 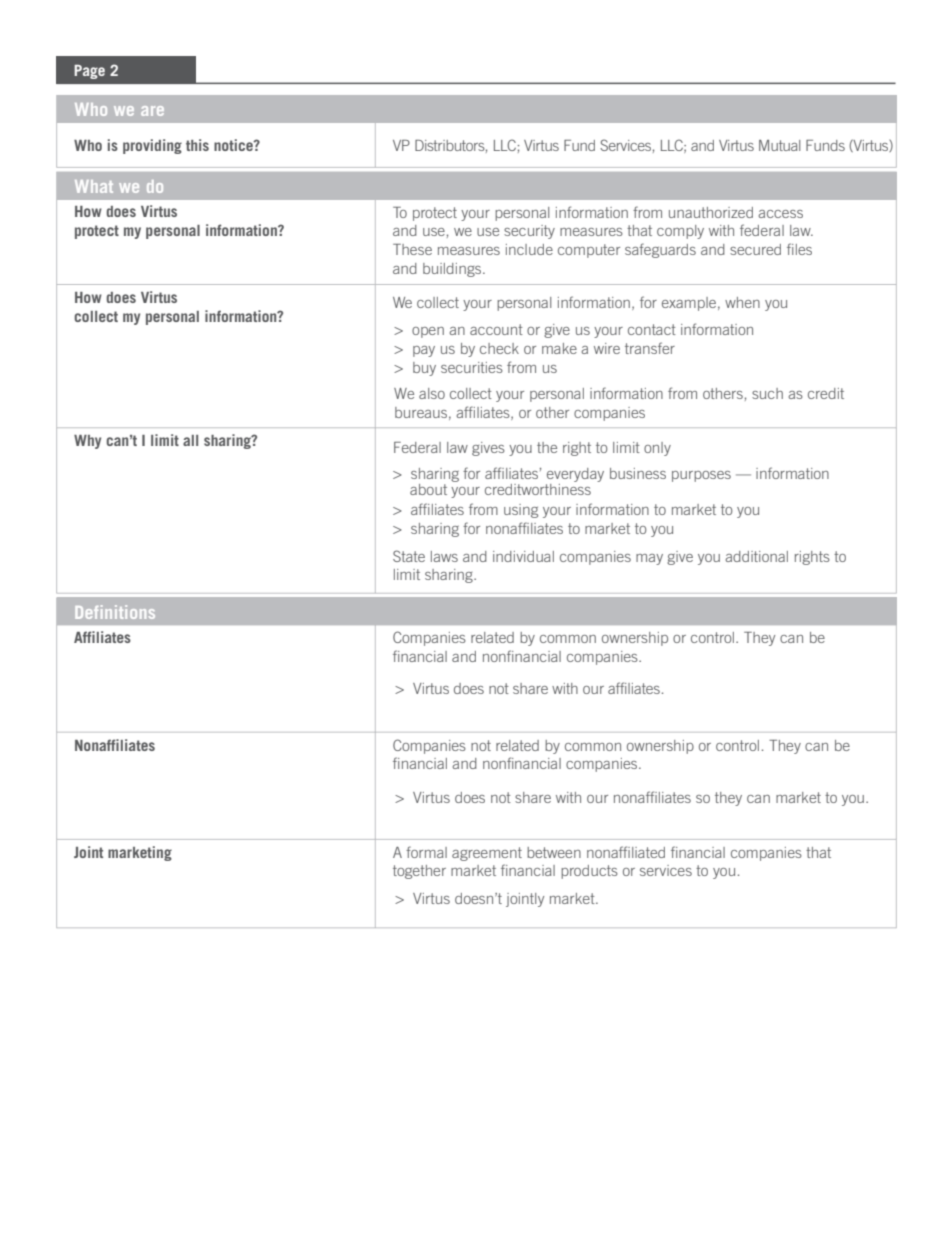 I want to click on security, so click(x=529, y=232).
